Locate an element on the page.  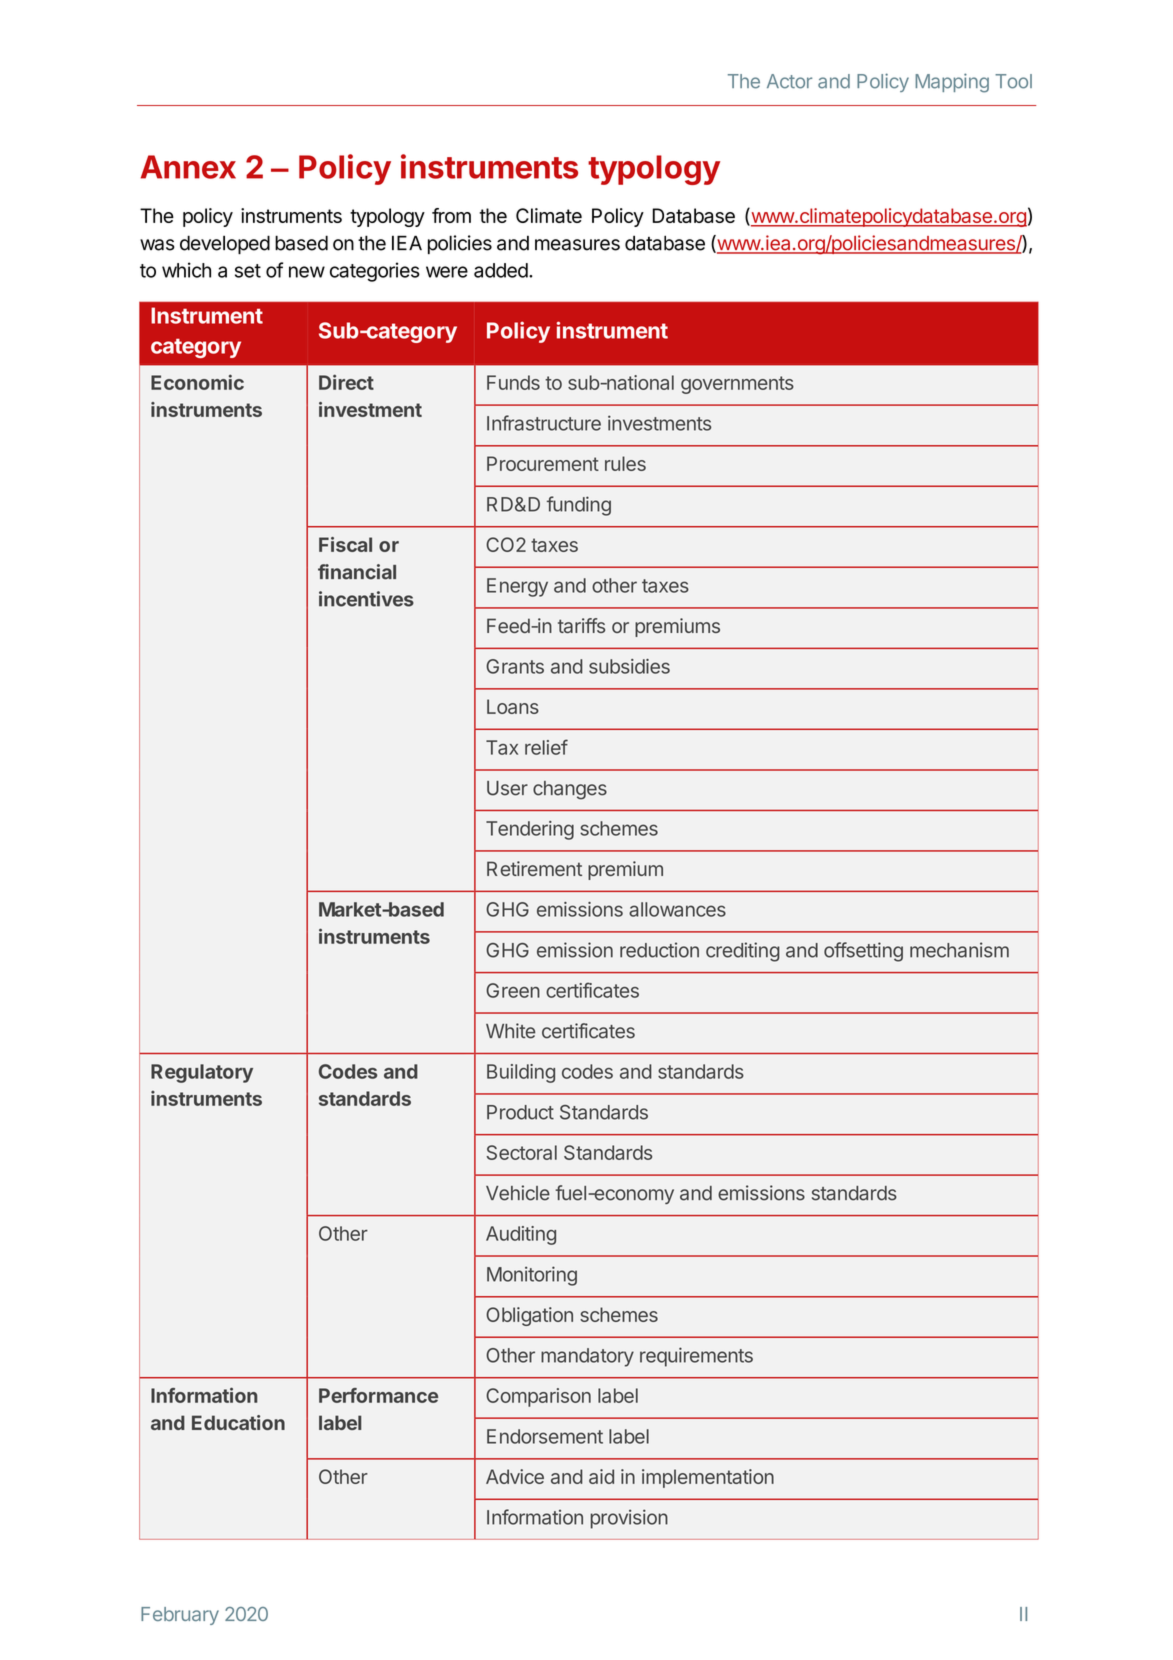
funding is located at coordinates (579, 506).
